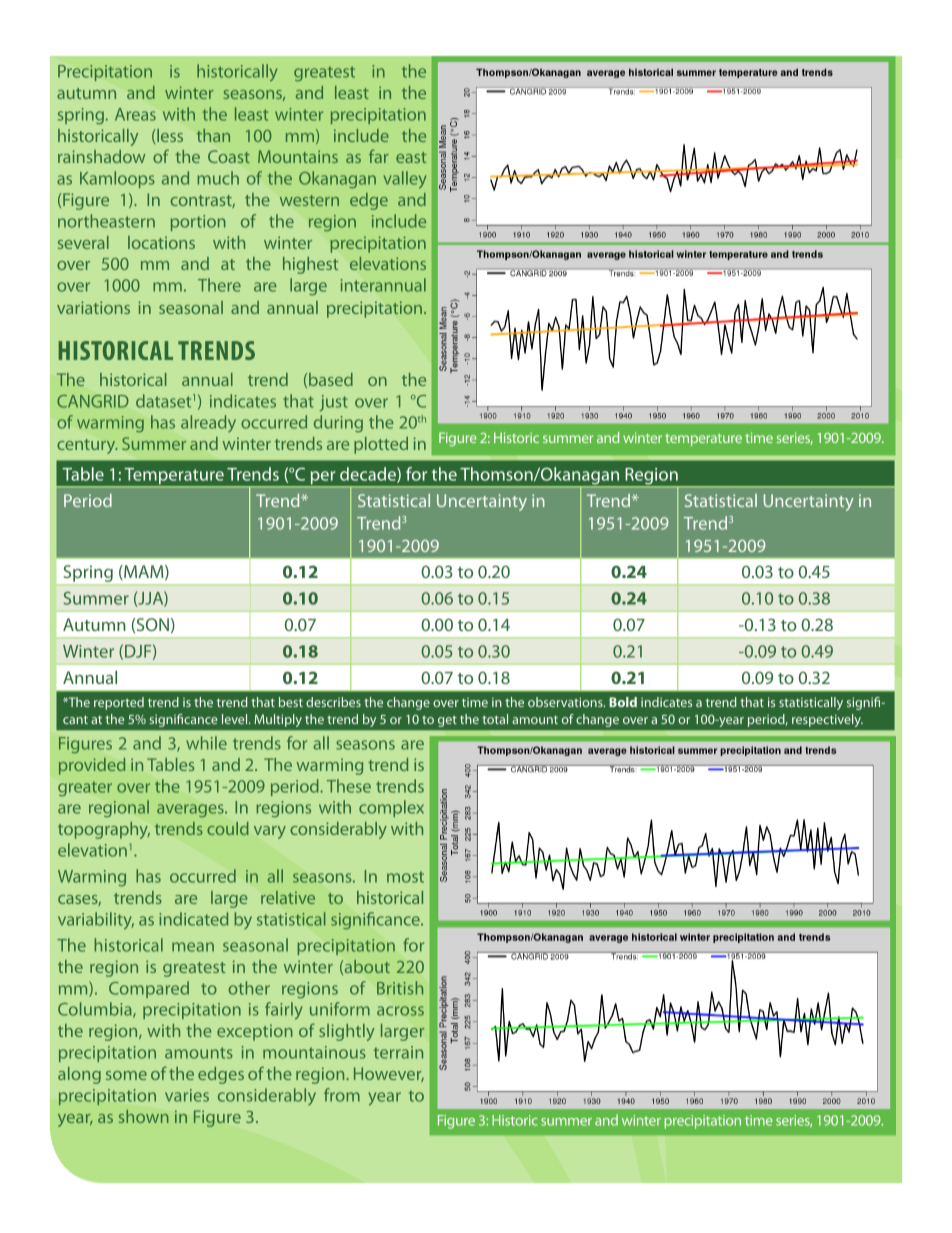  Describe the element at coordinates (623, 702) in the screenshot. I see `Bold` at that location.
